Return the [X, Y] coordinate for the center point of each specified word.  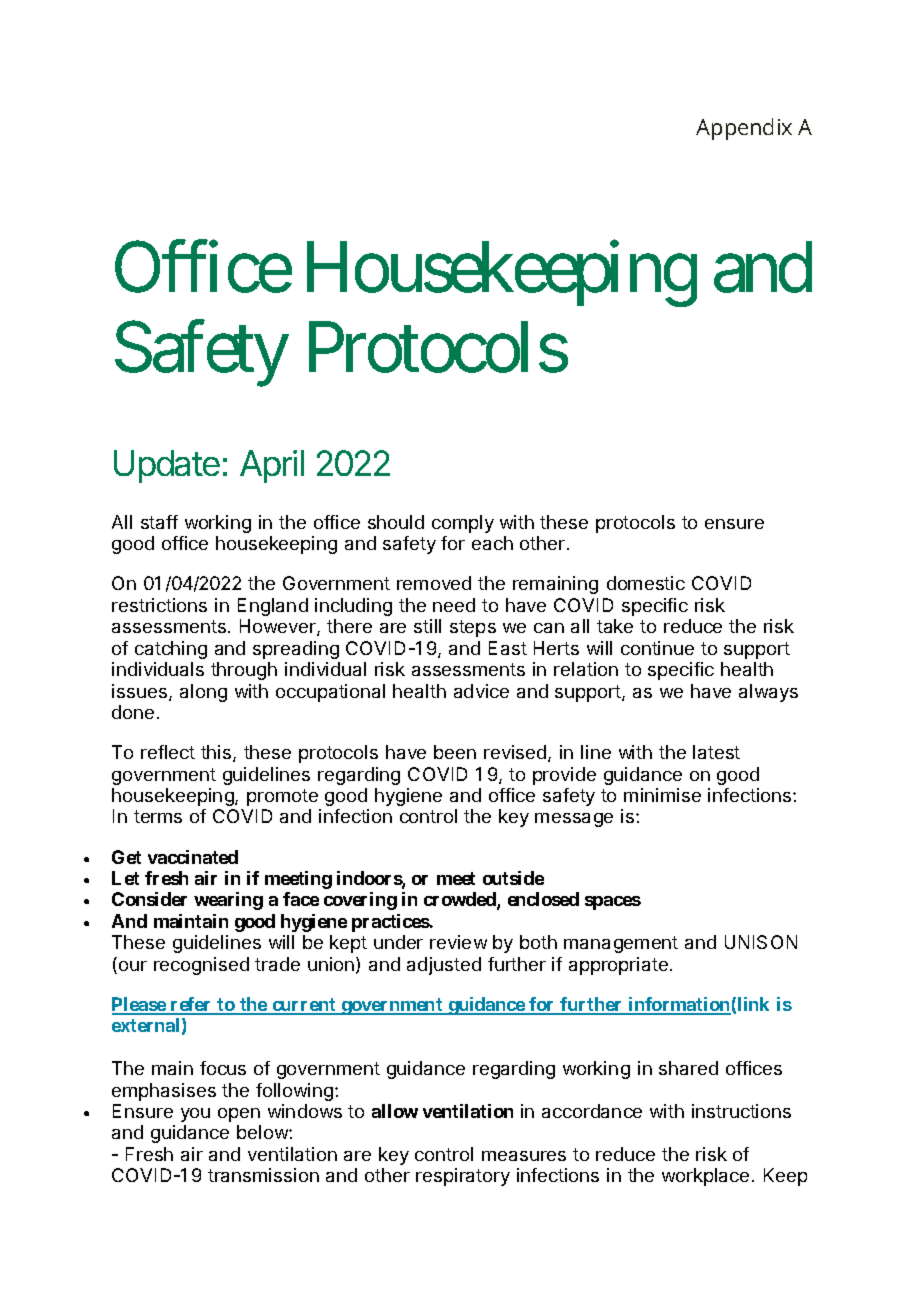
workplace [705, 1177]
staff [159, 522]
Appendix [744, 129]
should [396, 522]
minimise [662, 795]
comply [463, 524]
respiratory [463, 1177]
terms [158, 816]
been [455, 752]
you [195, 1115]
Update [167, 466]
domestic [646, 583]
